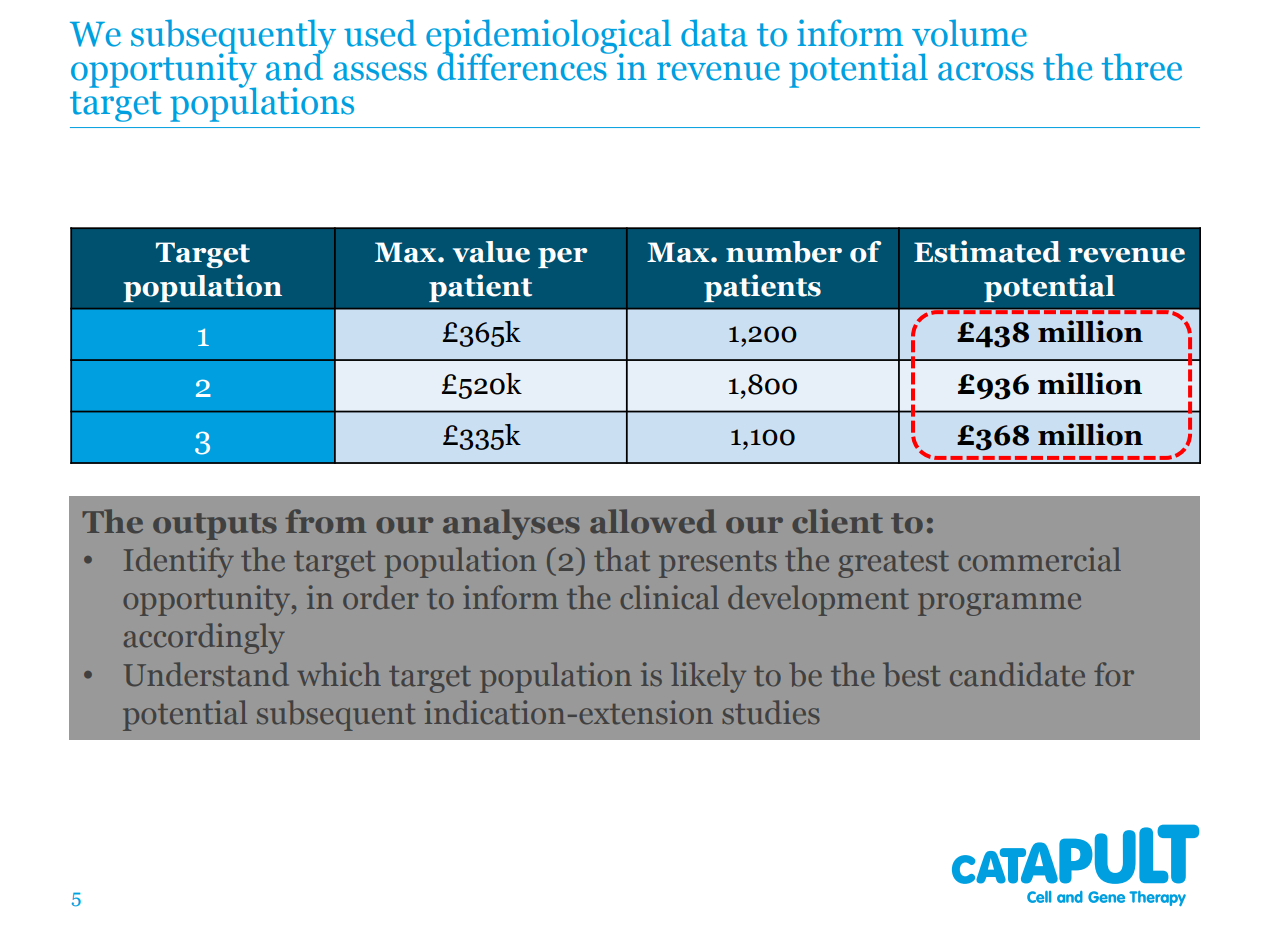  Describe the element at coordinates (339, 674) in the page. I see `which` at that location.
